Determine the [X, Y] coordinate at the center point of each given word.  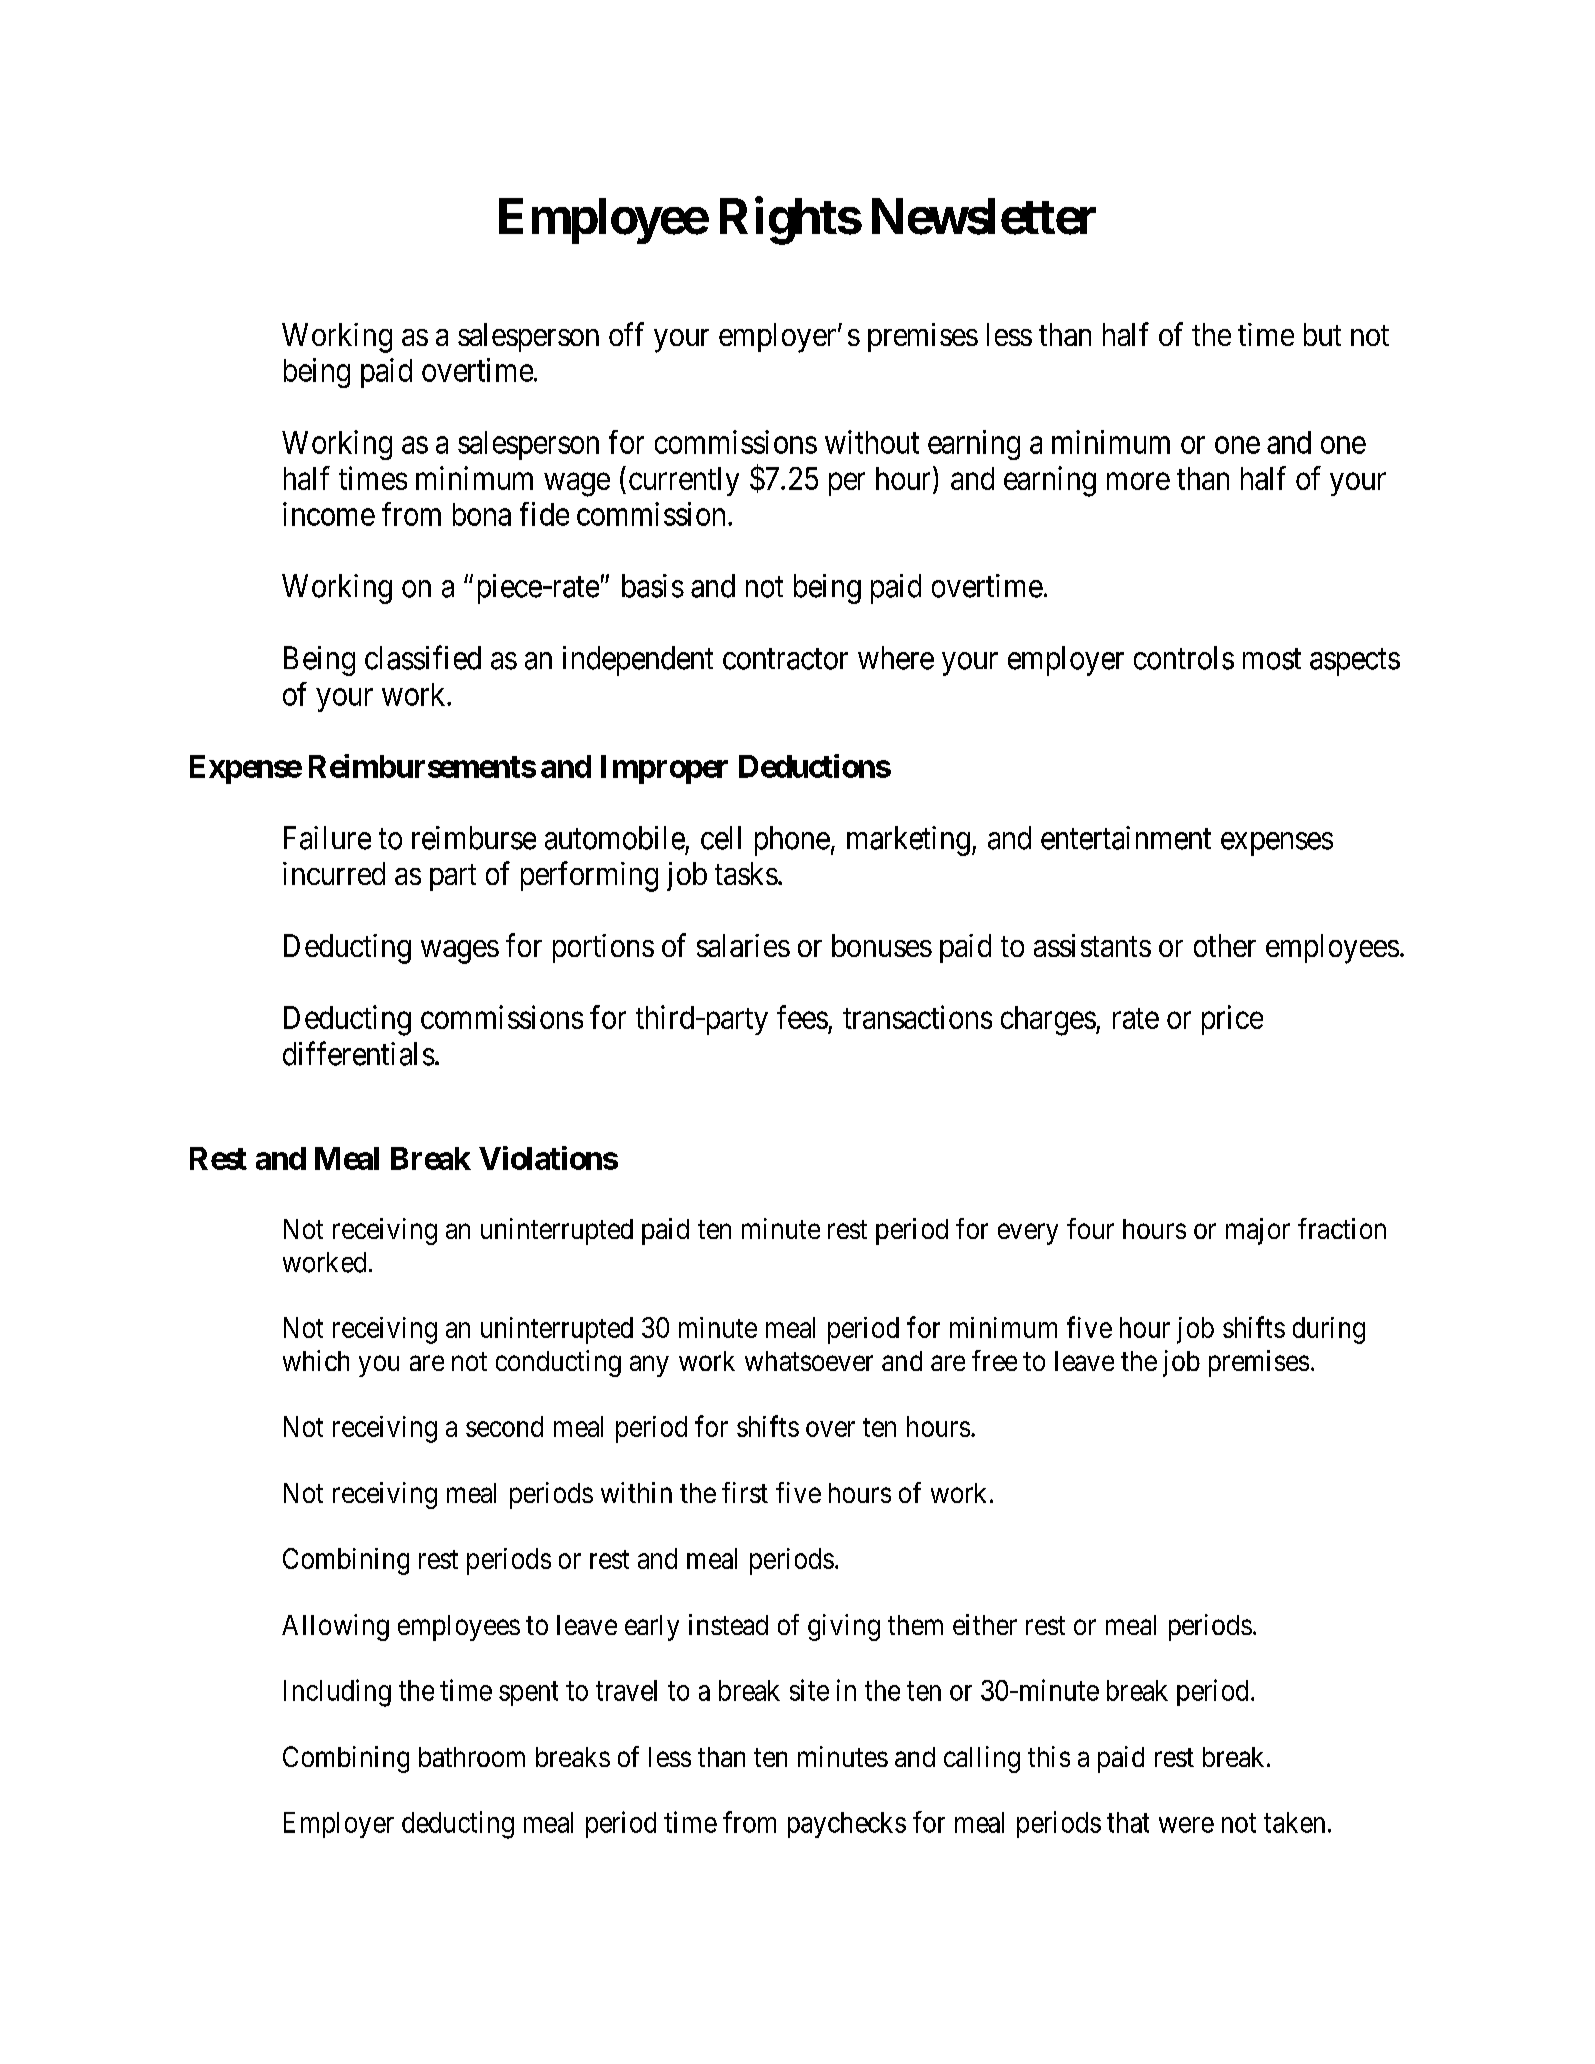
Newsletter [984, 216]
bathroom [472, 1757]
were [1186, 1825]
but [1322, 334]
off [626, 334]
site [809, 1690]
